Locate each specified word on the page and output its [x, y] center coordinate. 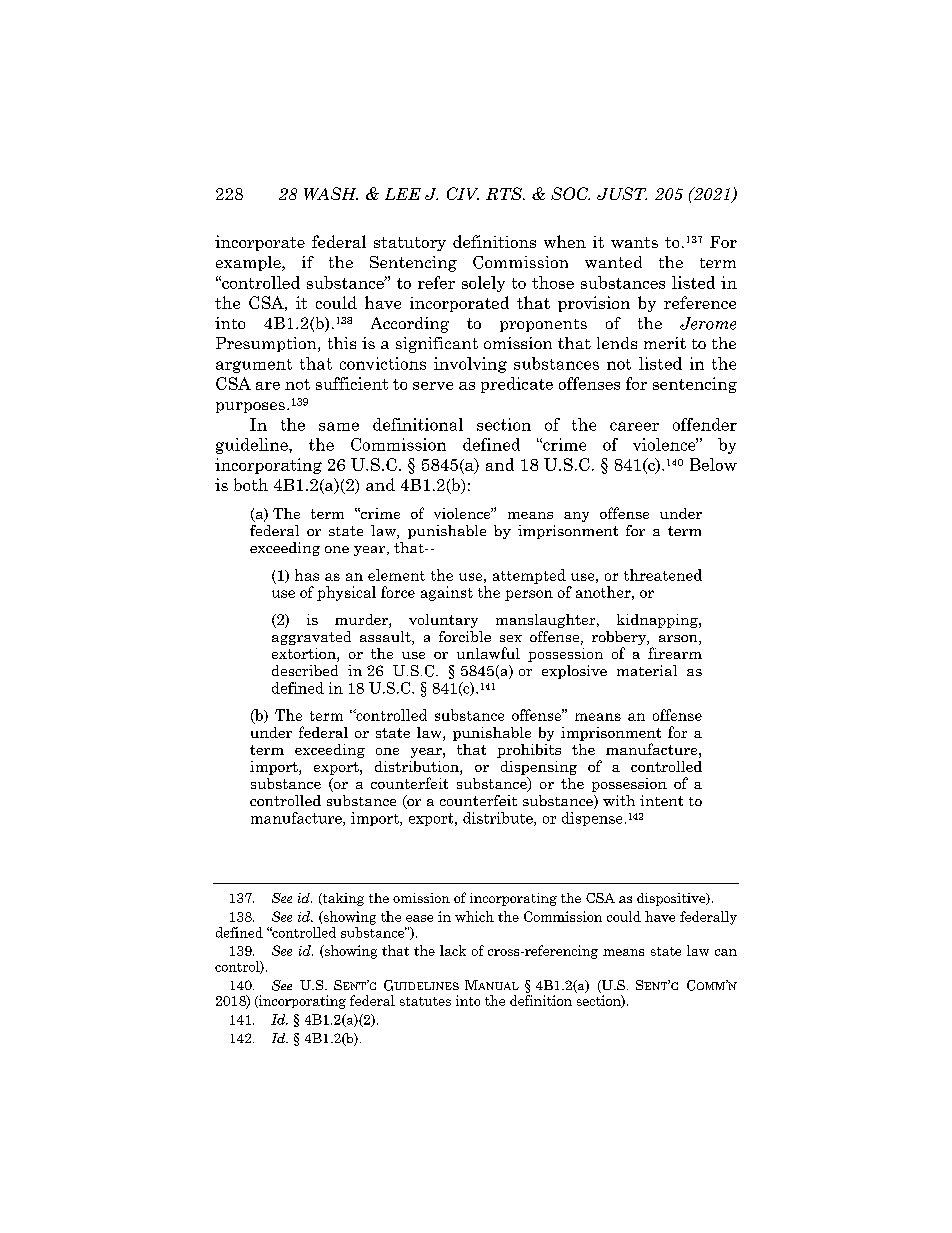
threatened [663, 575]
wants [634, 242]
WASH [331, 193]
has [307, 575]
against [447, 593]
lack [453, 950]
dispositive [672, 899]
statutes [425, 1001]
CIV [463, 193]
